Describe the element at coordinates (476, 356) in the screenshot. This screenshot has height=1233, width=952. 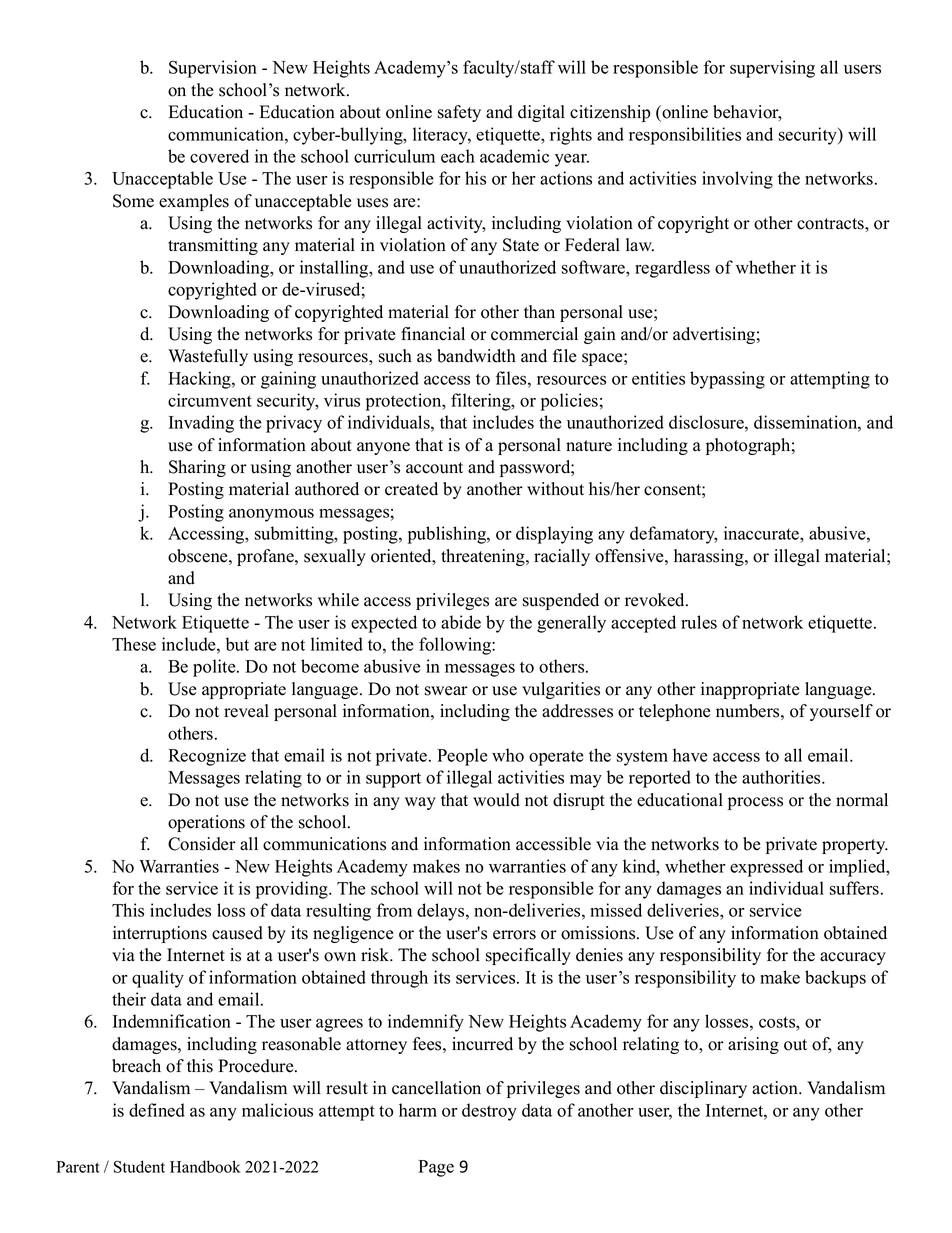
I see `bandwidth` at that location.
